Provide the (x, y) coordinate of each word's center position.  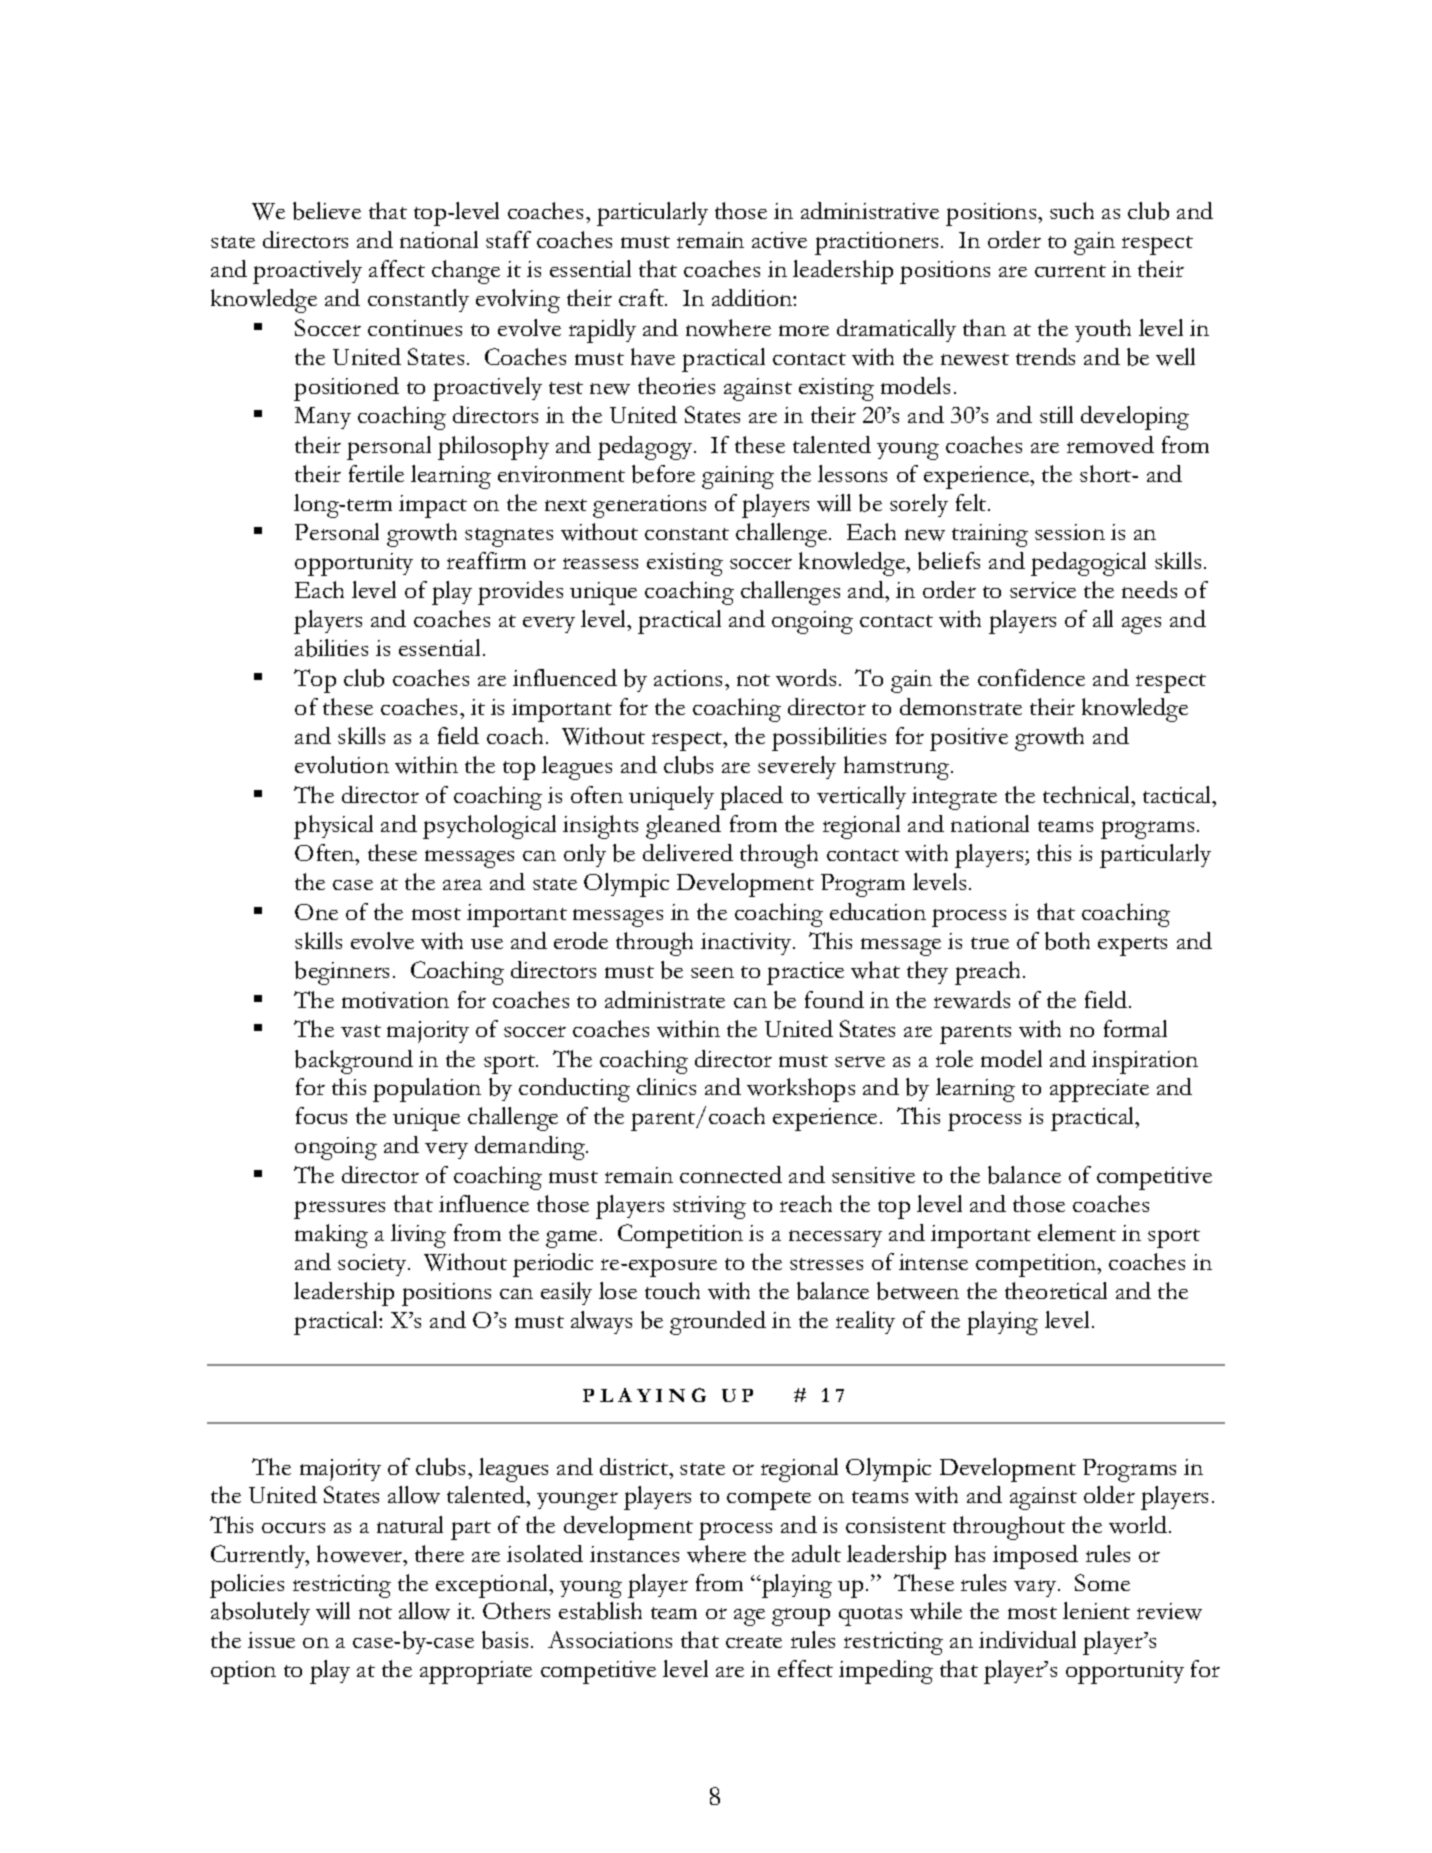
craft (643, 297)
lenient (1096, 1610)
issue (271, 1640)
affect (397, 268)
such (1072, 210)
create (754, 1642)
